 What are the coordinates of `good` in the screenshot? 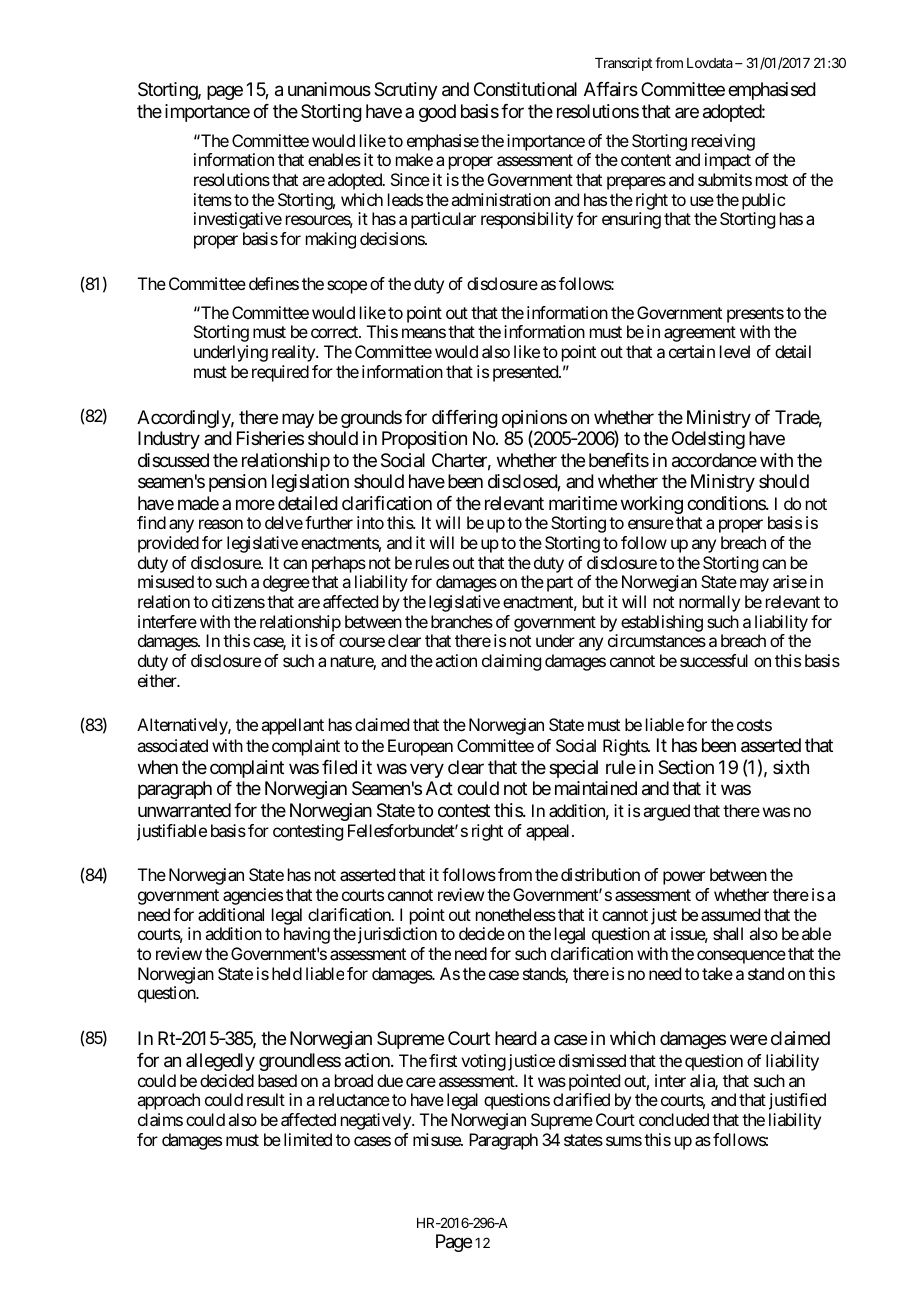 It's located at (437, 113).
